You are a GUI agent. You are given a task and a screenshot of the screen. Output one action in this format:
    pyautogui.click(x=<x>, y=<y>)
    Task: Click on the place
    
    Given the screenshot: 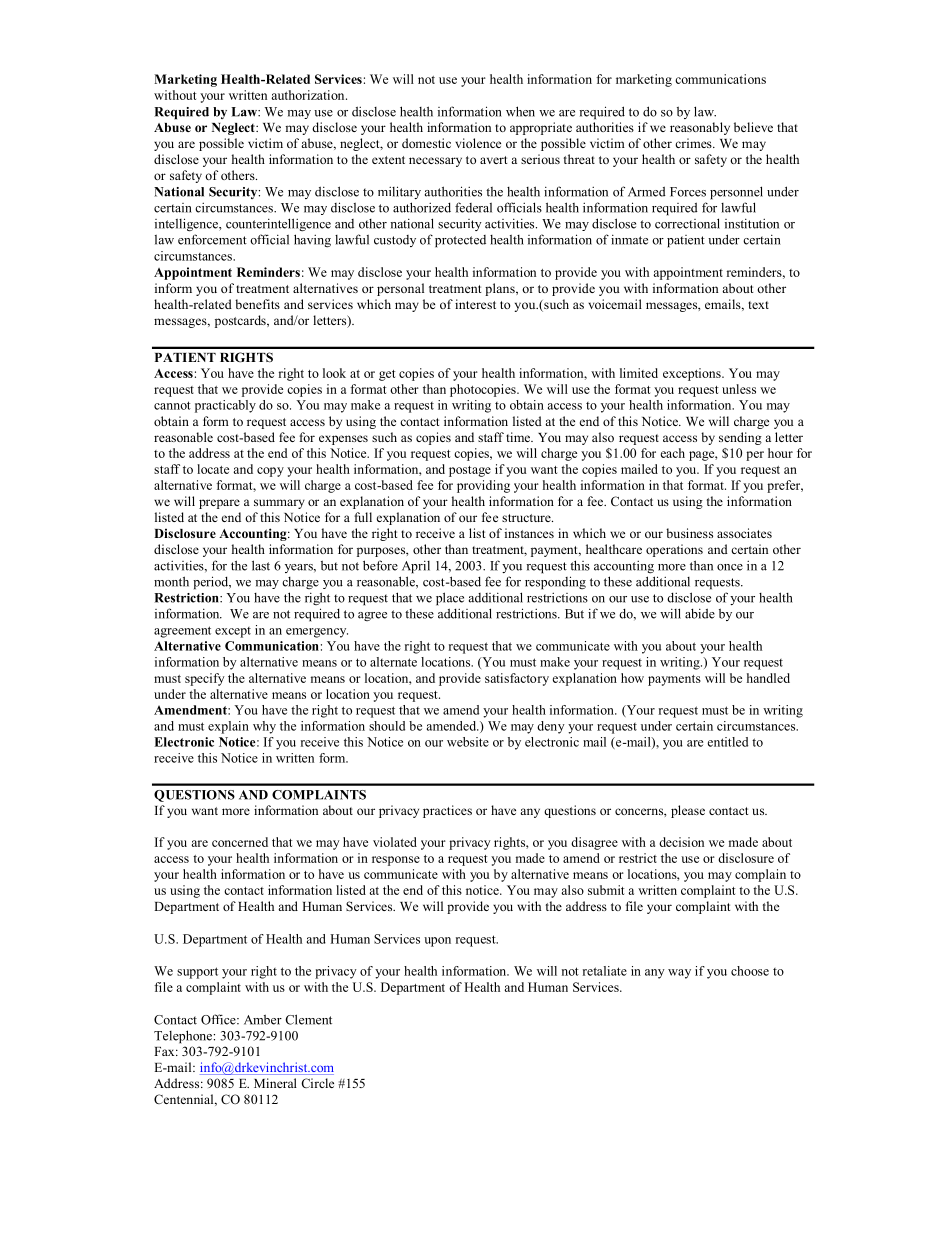 What is the action you would take?
    pyautogui.click(x=450, y=599)
